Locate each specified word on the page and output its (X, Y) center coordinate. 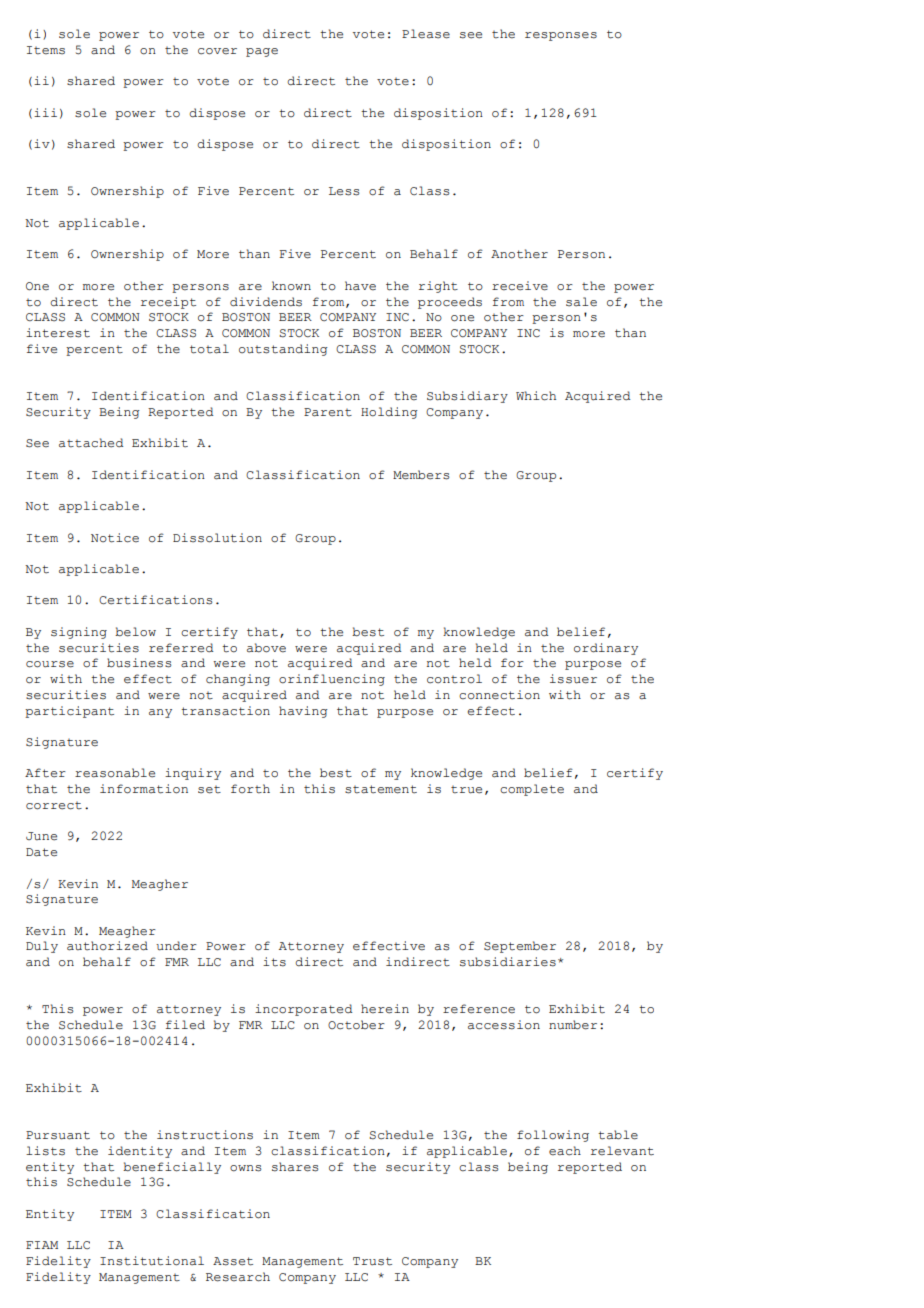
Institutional (152, 1261)
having (303, 712)
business (139, 663)
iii (45, 112)
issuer (573, 679)
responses (561, 36)
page (262, 52)
